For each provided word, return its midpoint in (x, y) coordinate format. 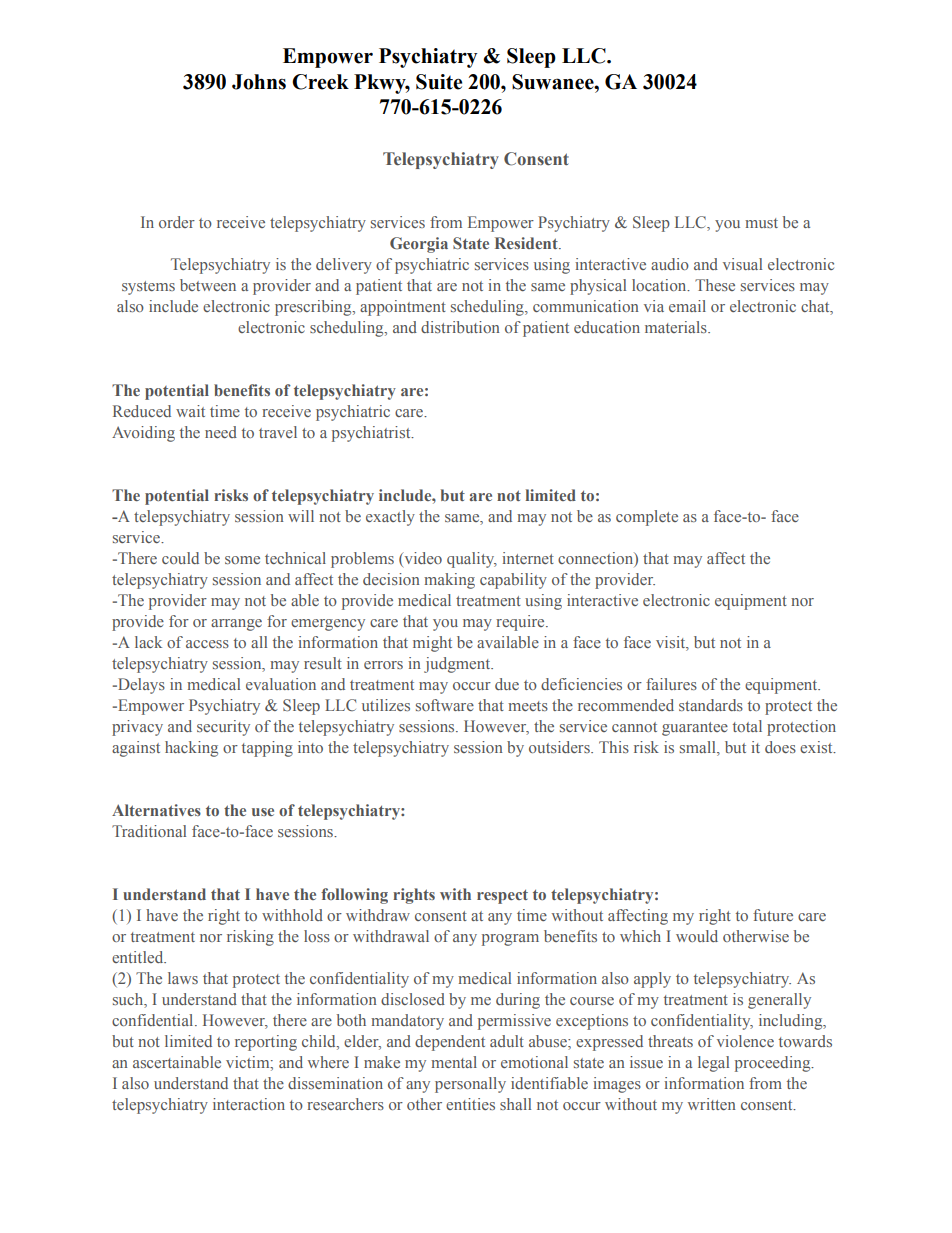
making (449, 581)
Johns (259, 82)
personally (470, 1085)
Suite (439, 82)
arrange (236, 625)
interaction (249, 1104)
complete (647, 518)
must (761, 223)
